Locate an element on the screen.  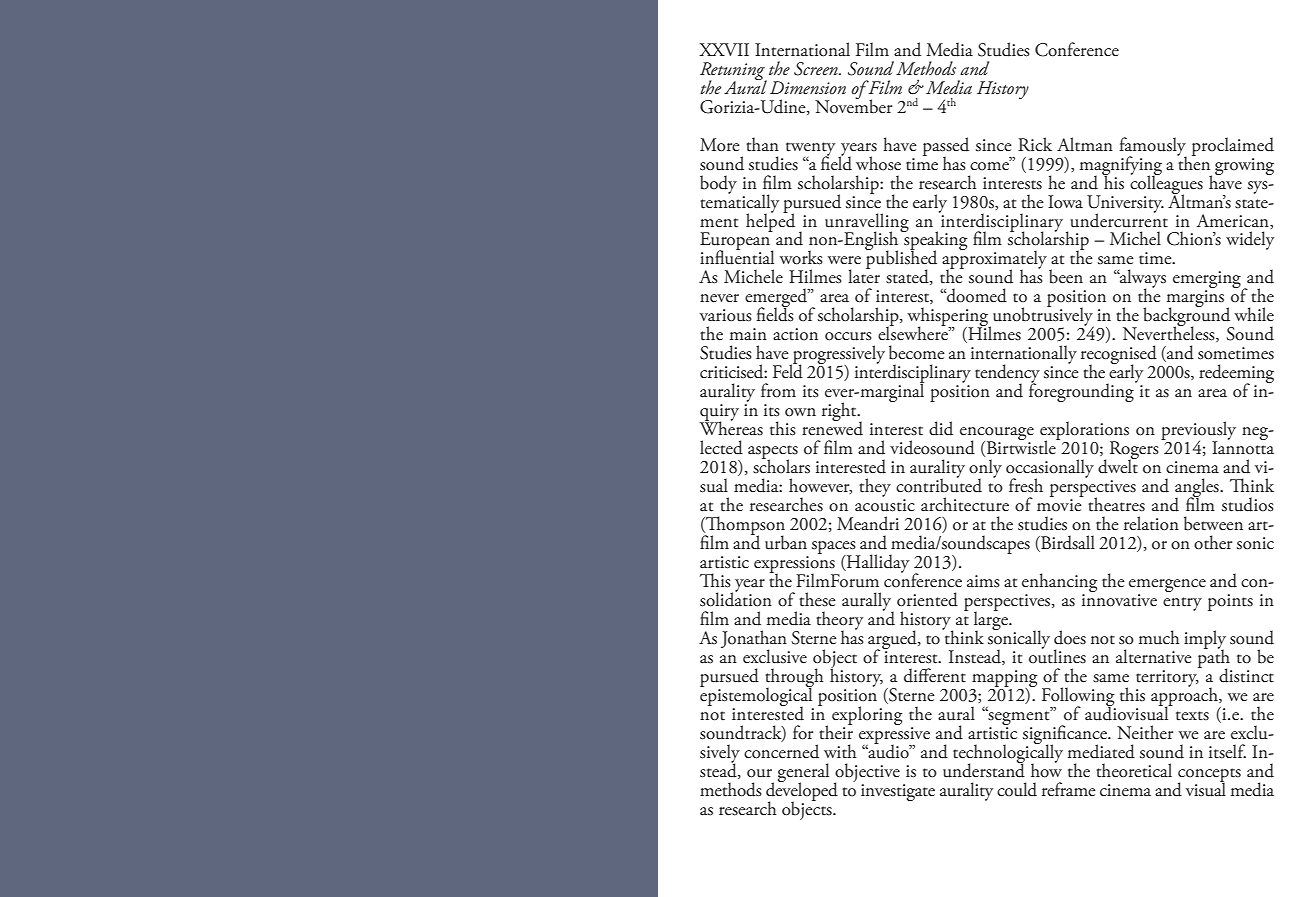
general is located at coordinates (803, 774).
